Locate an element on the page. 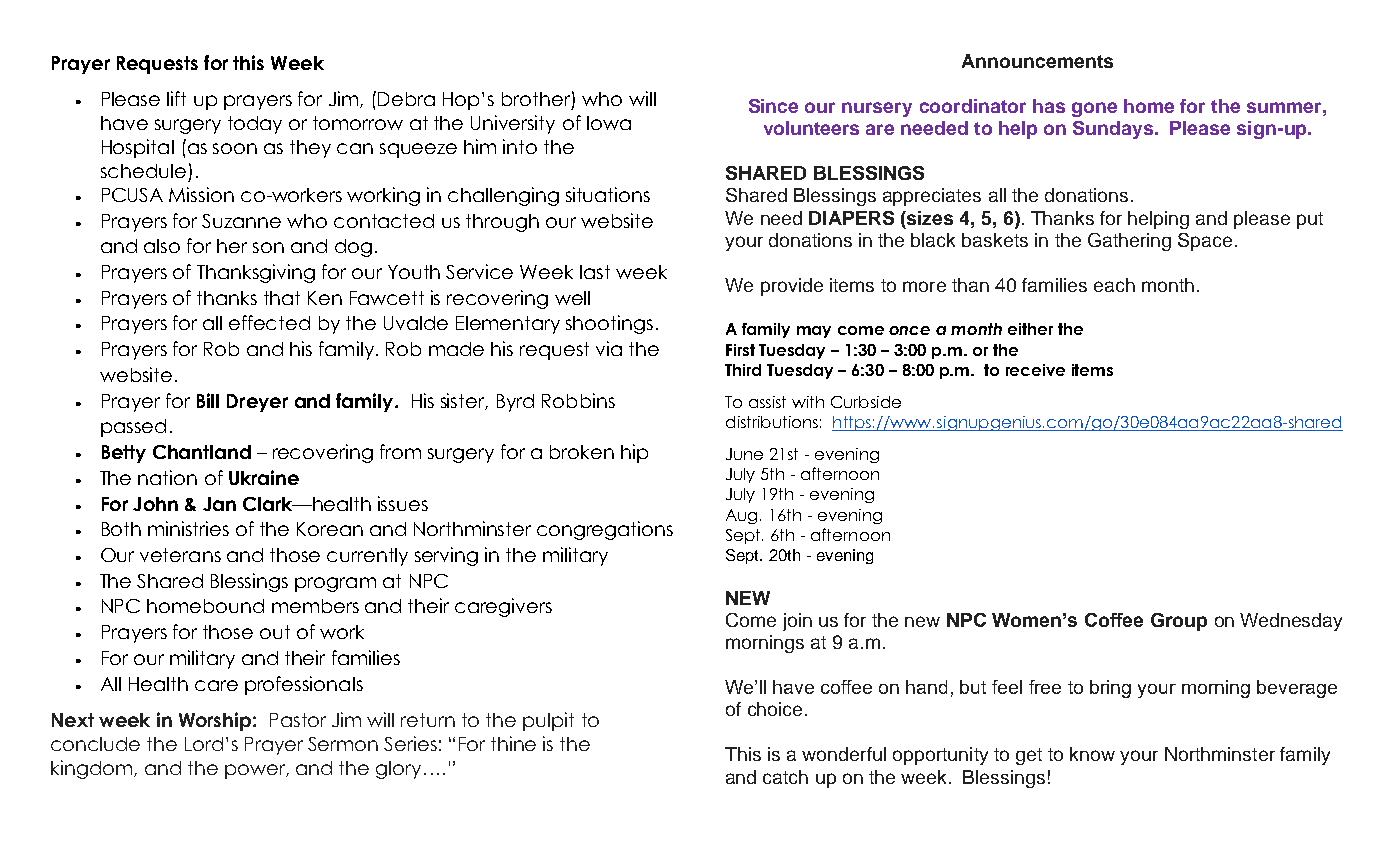 Image resolution: width=1400 pixels, height=850 pixels. shootings is located at coordinates (609, 324).
